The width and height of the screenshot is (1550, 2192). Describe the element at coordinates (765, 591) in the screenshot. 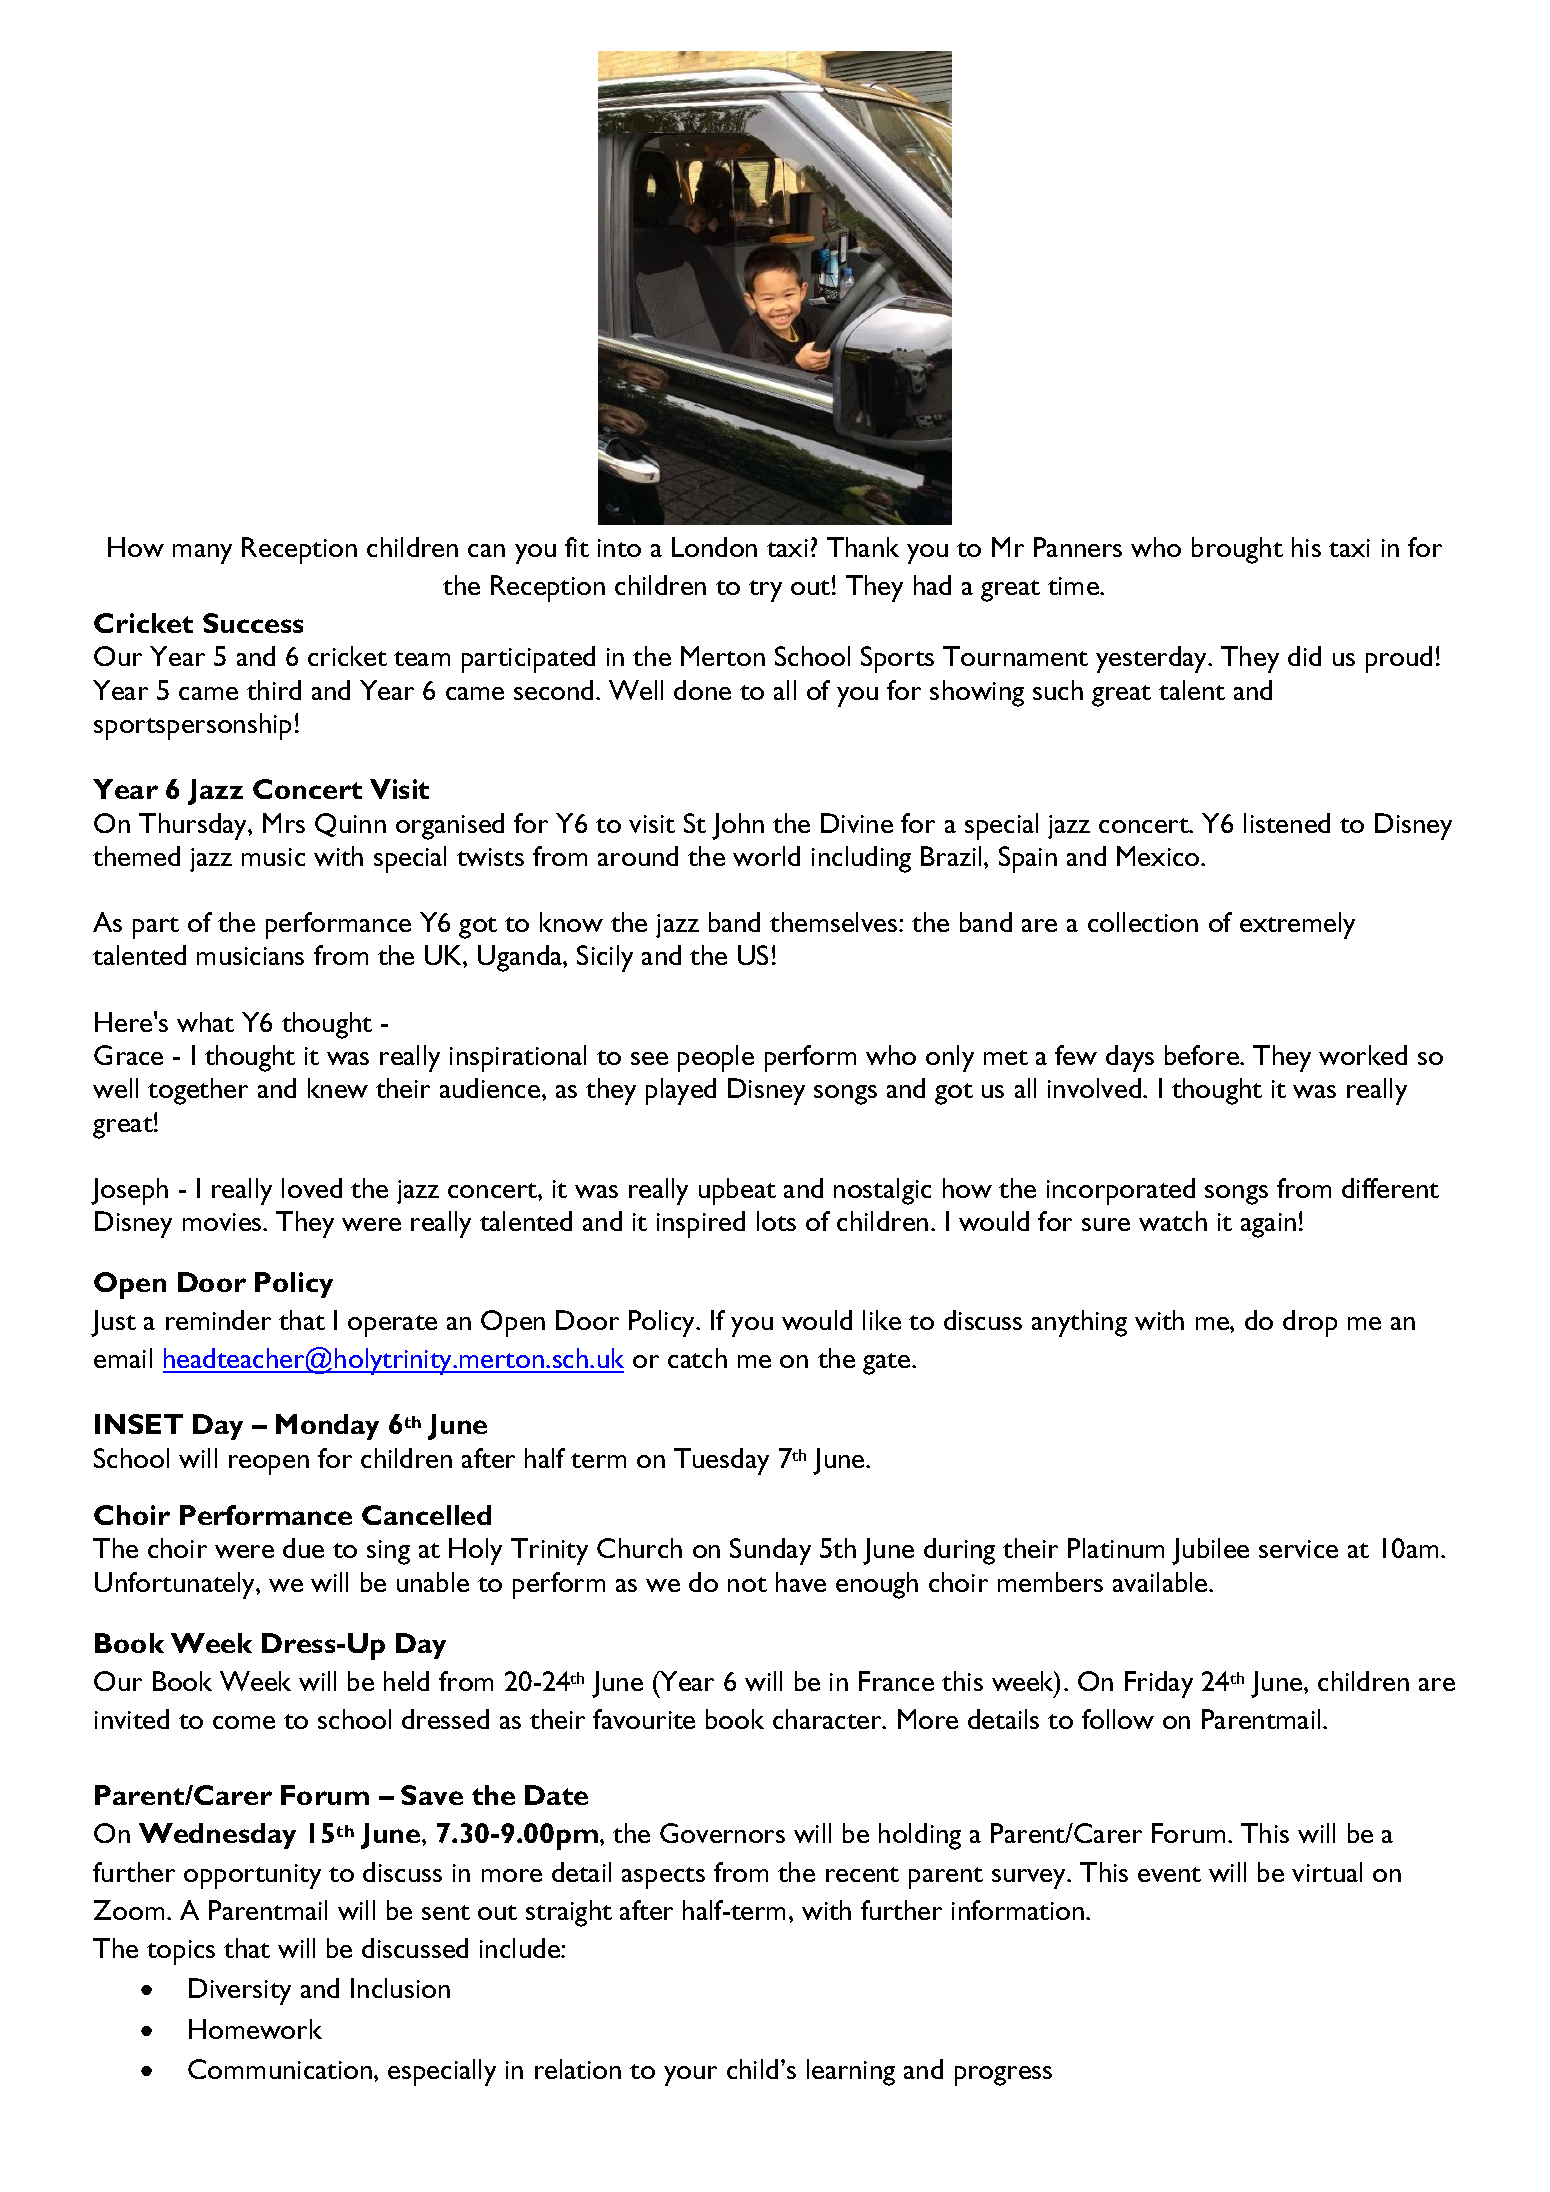

I see `try` at that location.
